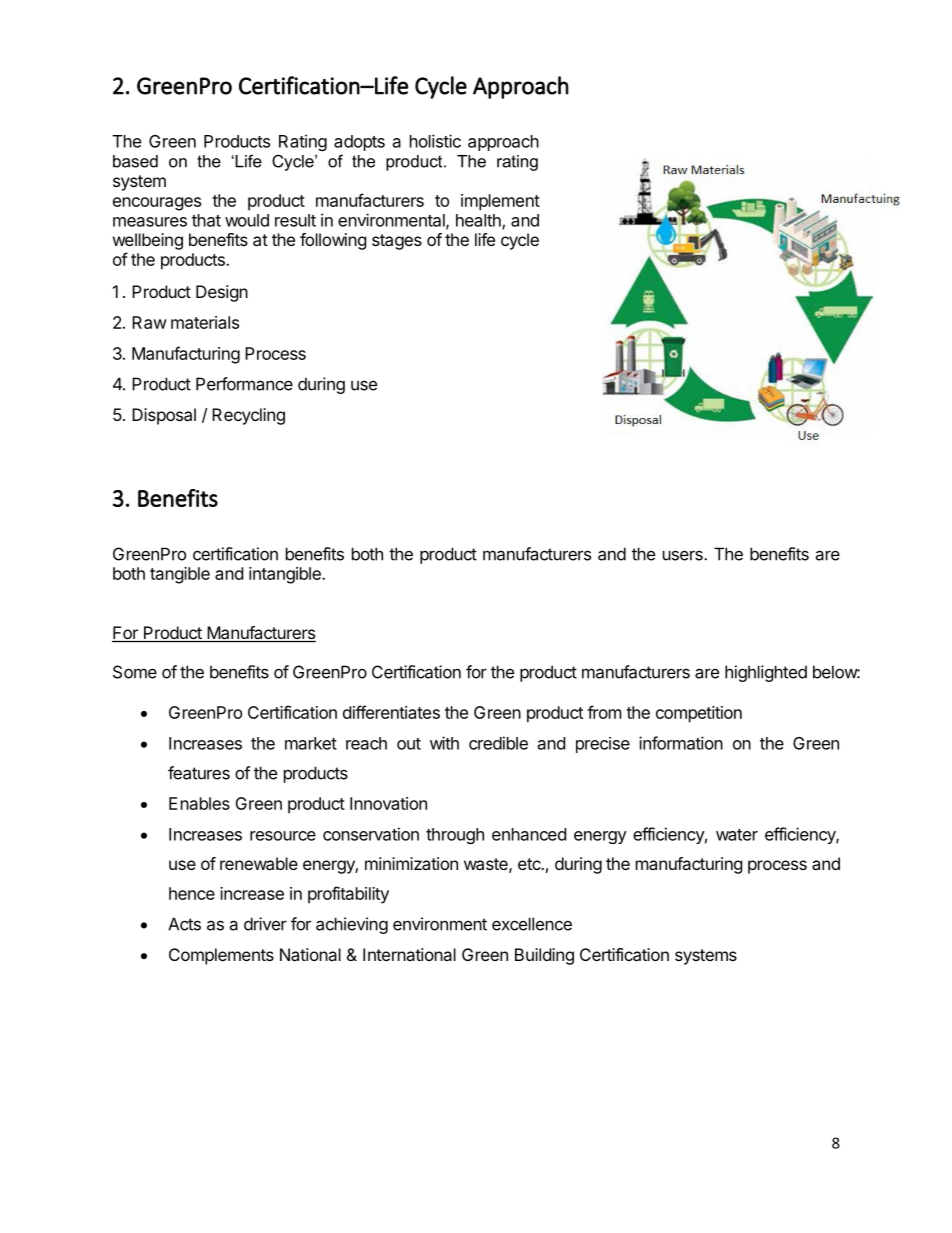 The image size is (952, 1233). I want to click on Acts, so click(184, 924).
